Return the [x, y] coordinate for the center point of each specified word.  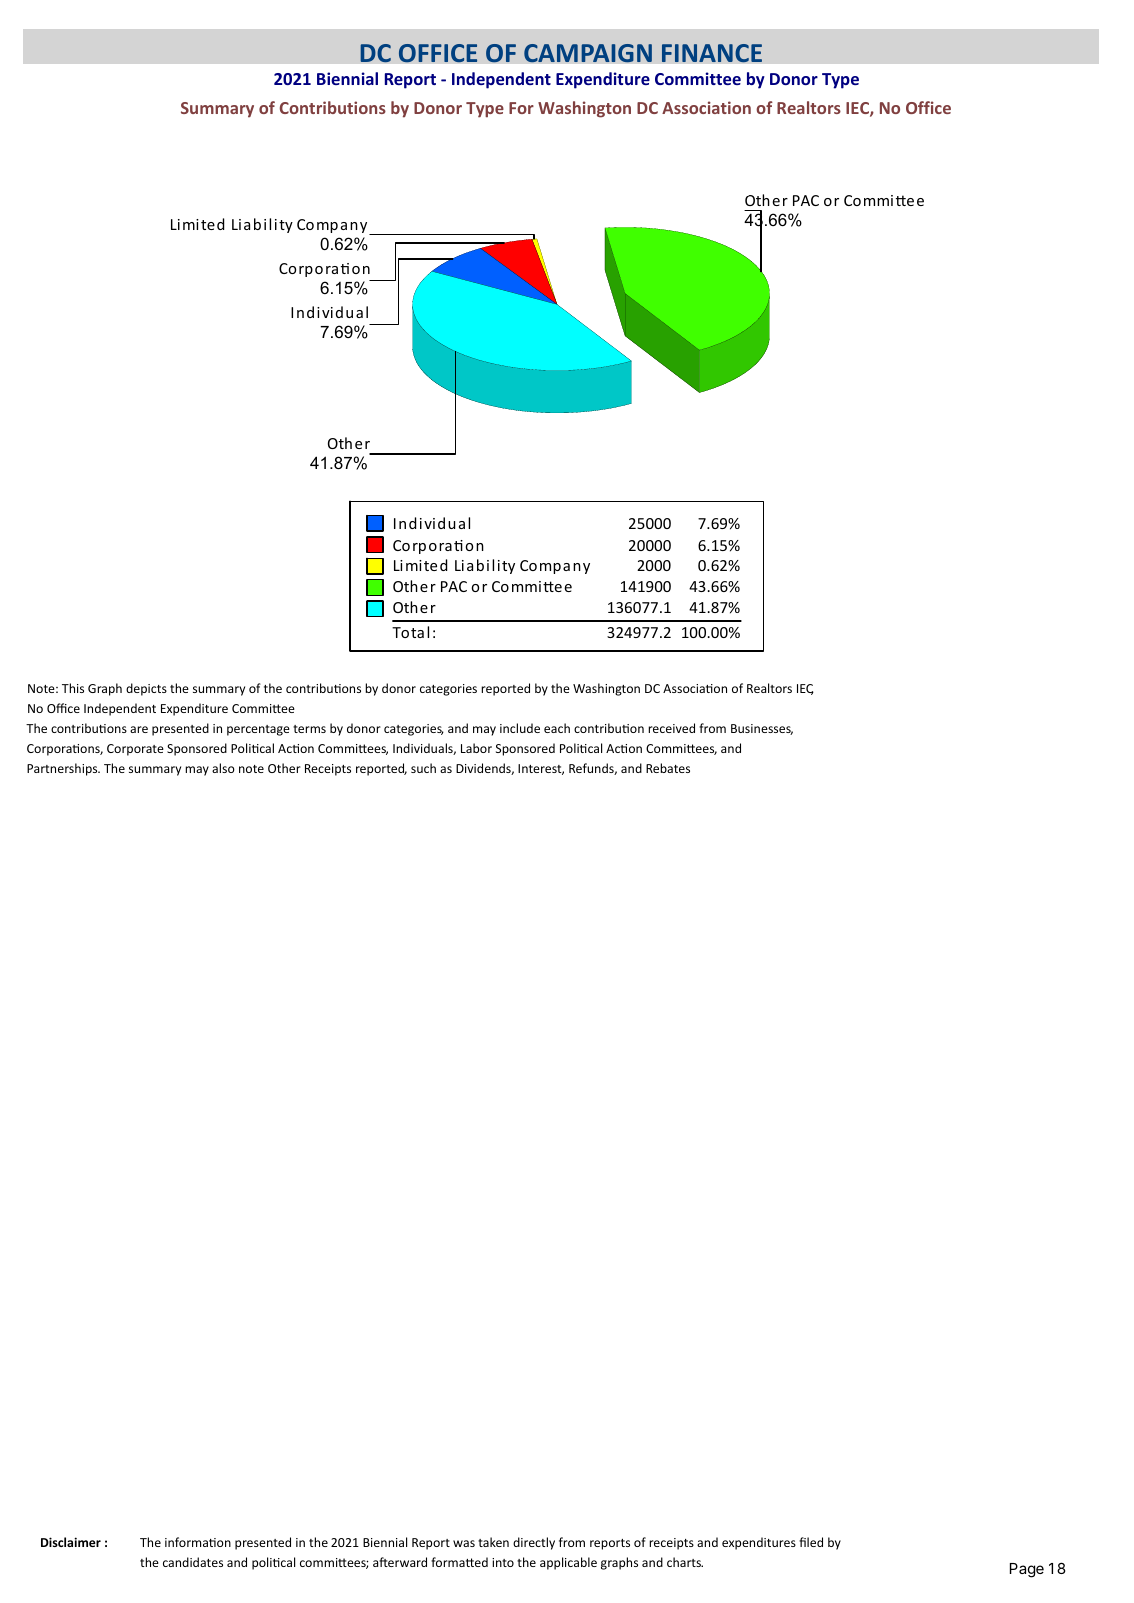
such [423, 768]
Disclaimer [71, 1542]
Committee [698, 78]
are [139, 729]
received [671, 728]
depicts [146, 689]
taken [493, 1542]
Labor [476, 748]
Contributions [333, 107]
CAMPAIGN [588, 53]
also [223, 768]
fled [811, 1542]
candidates [193, 1562]
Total [410, 632]
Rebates [668, 768]
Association [706, 107]
